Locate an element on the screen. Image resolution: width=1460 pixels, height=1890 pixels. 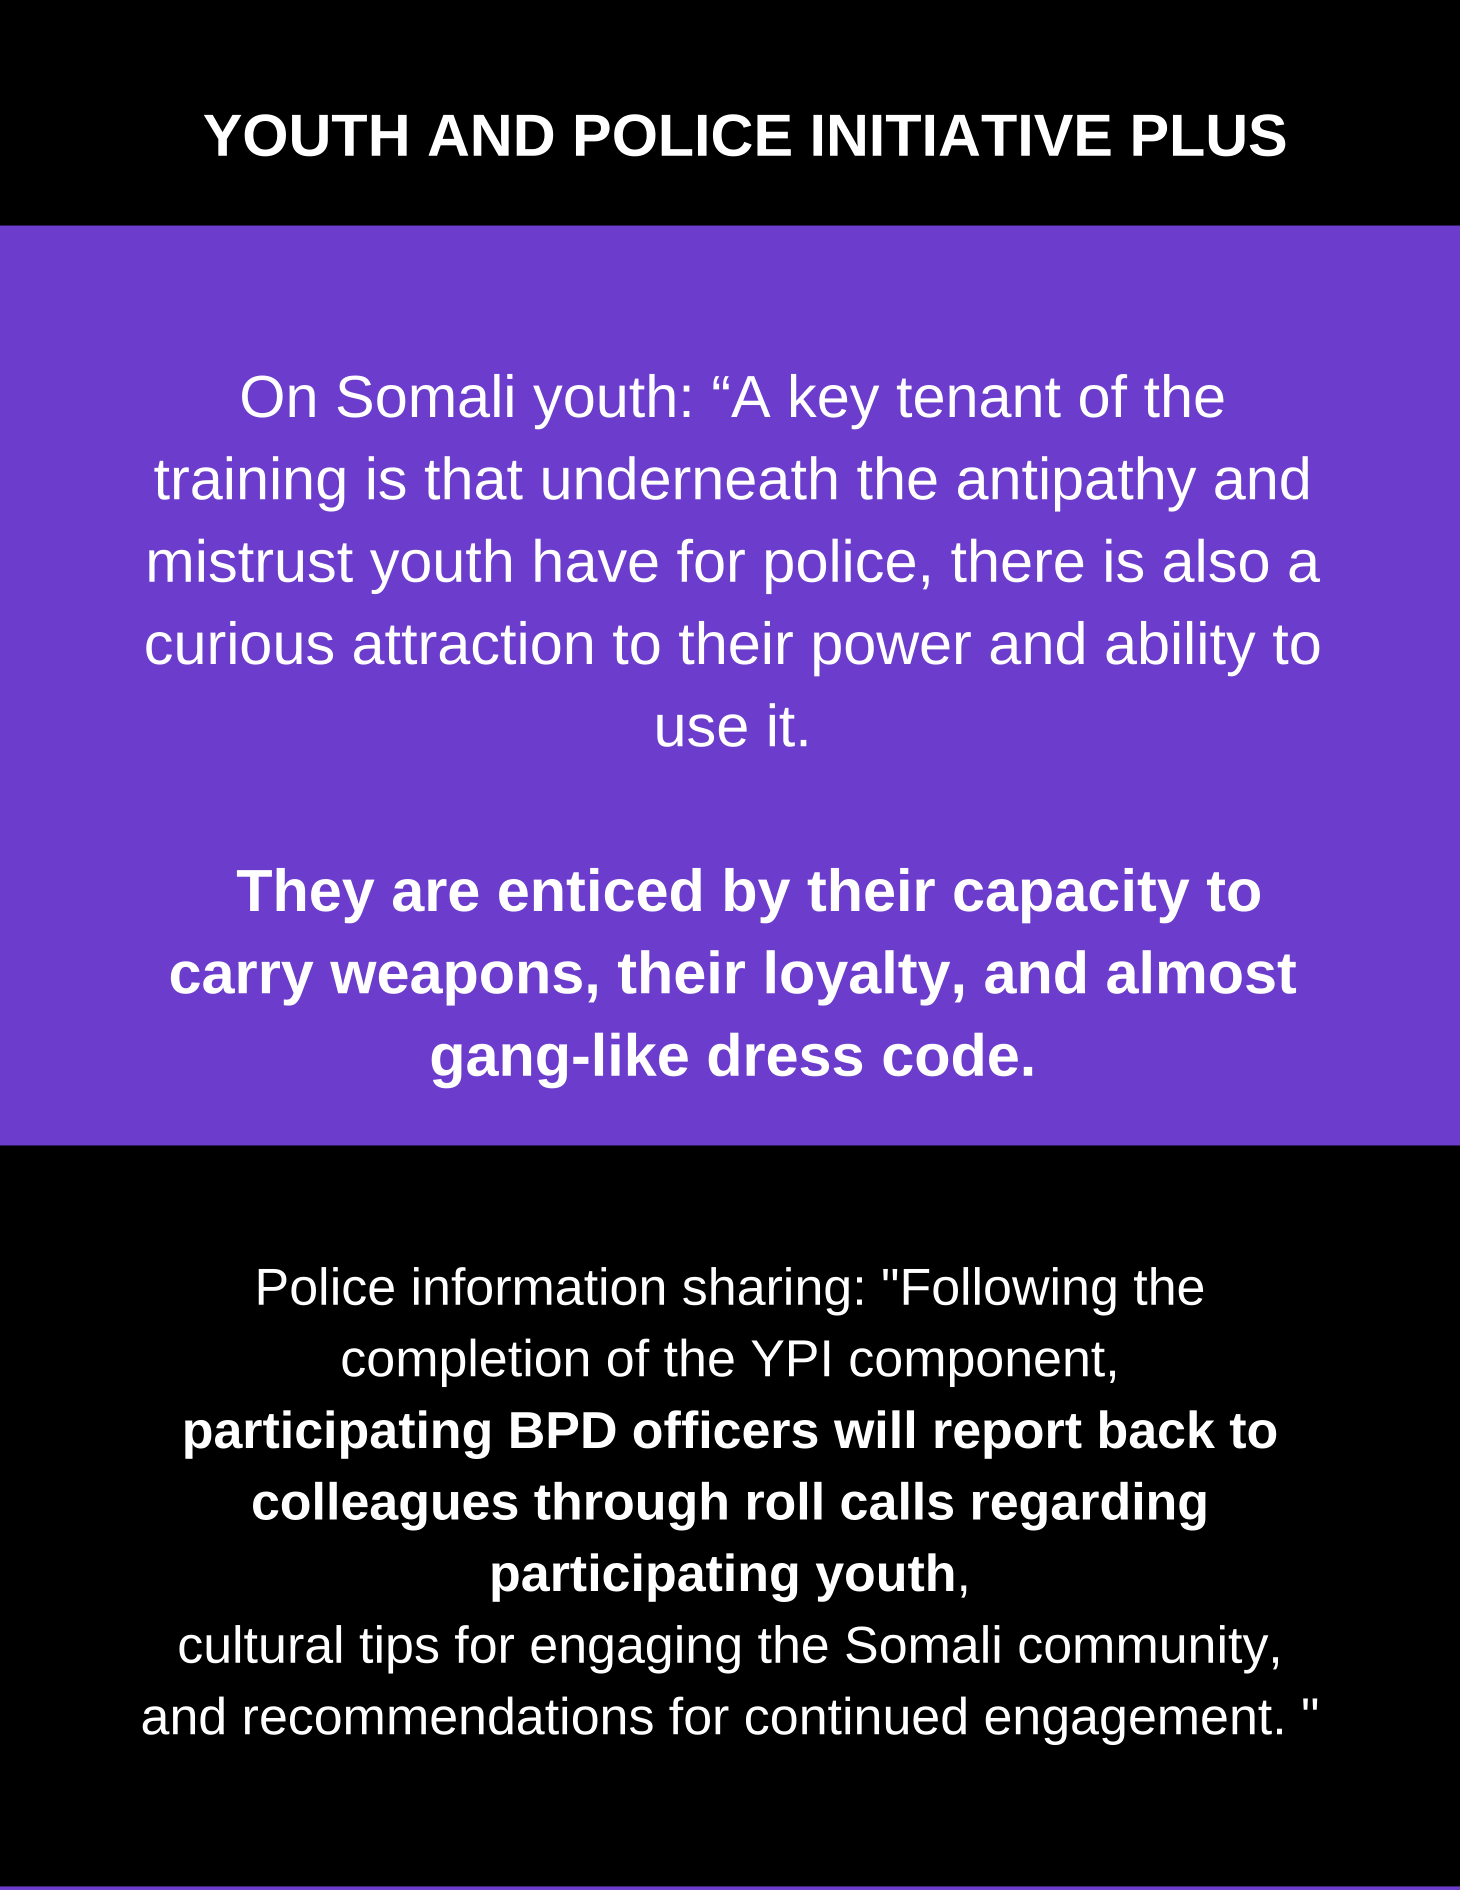
Following is located at coordinates (1009, 1291).
